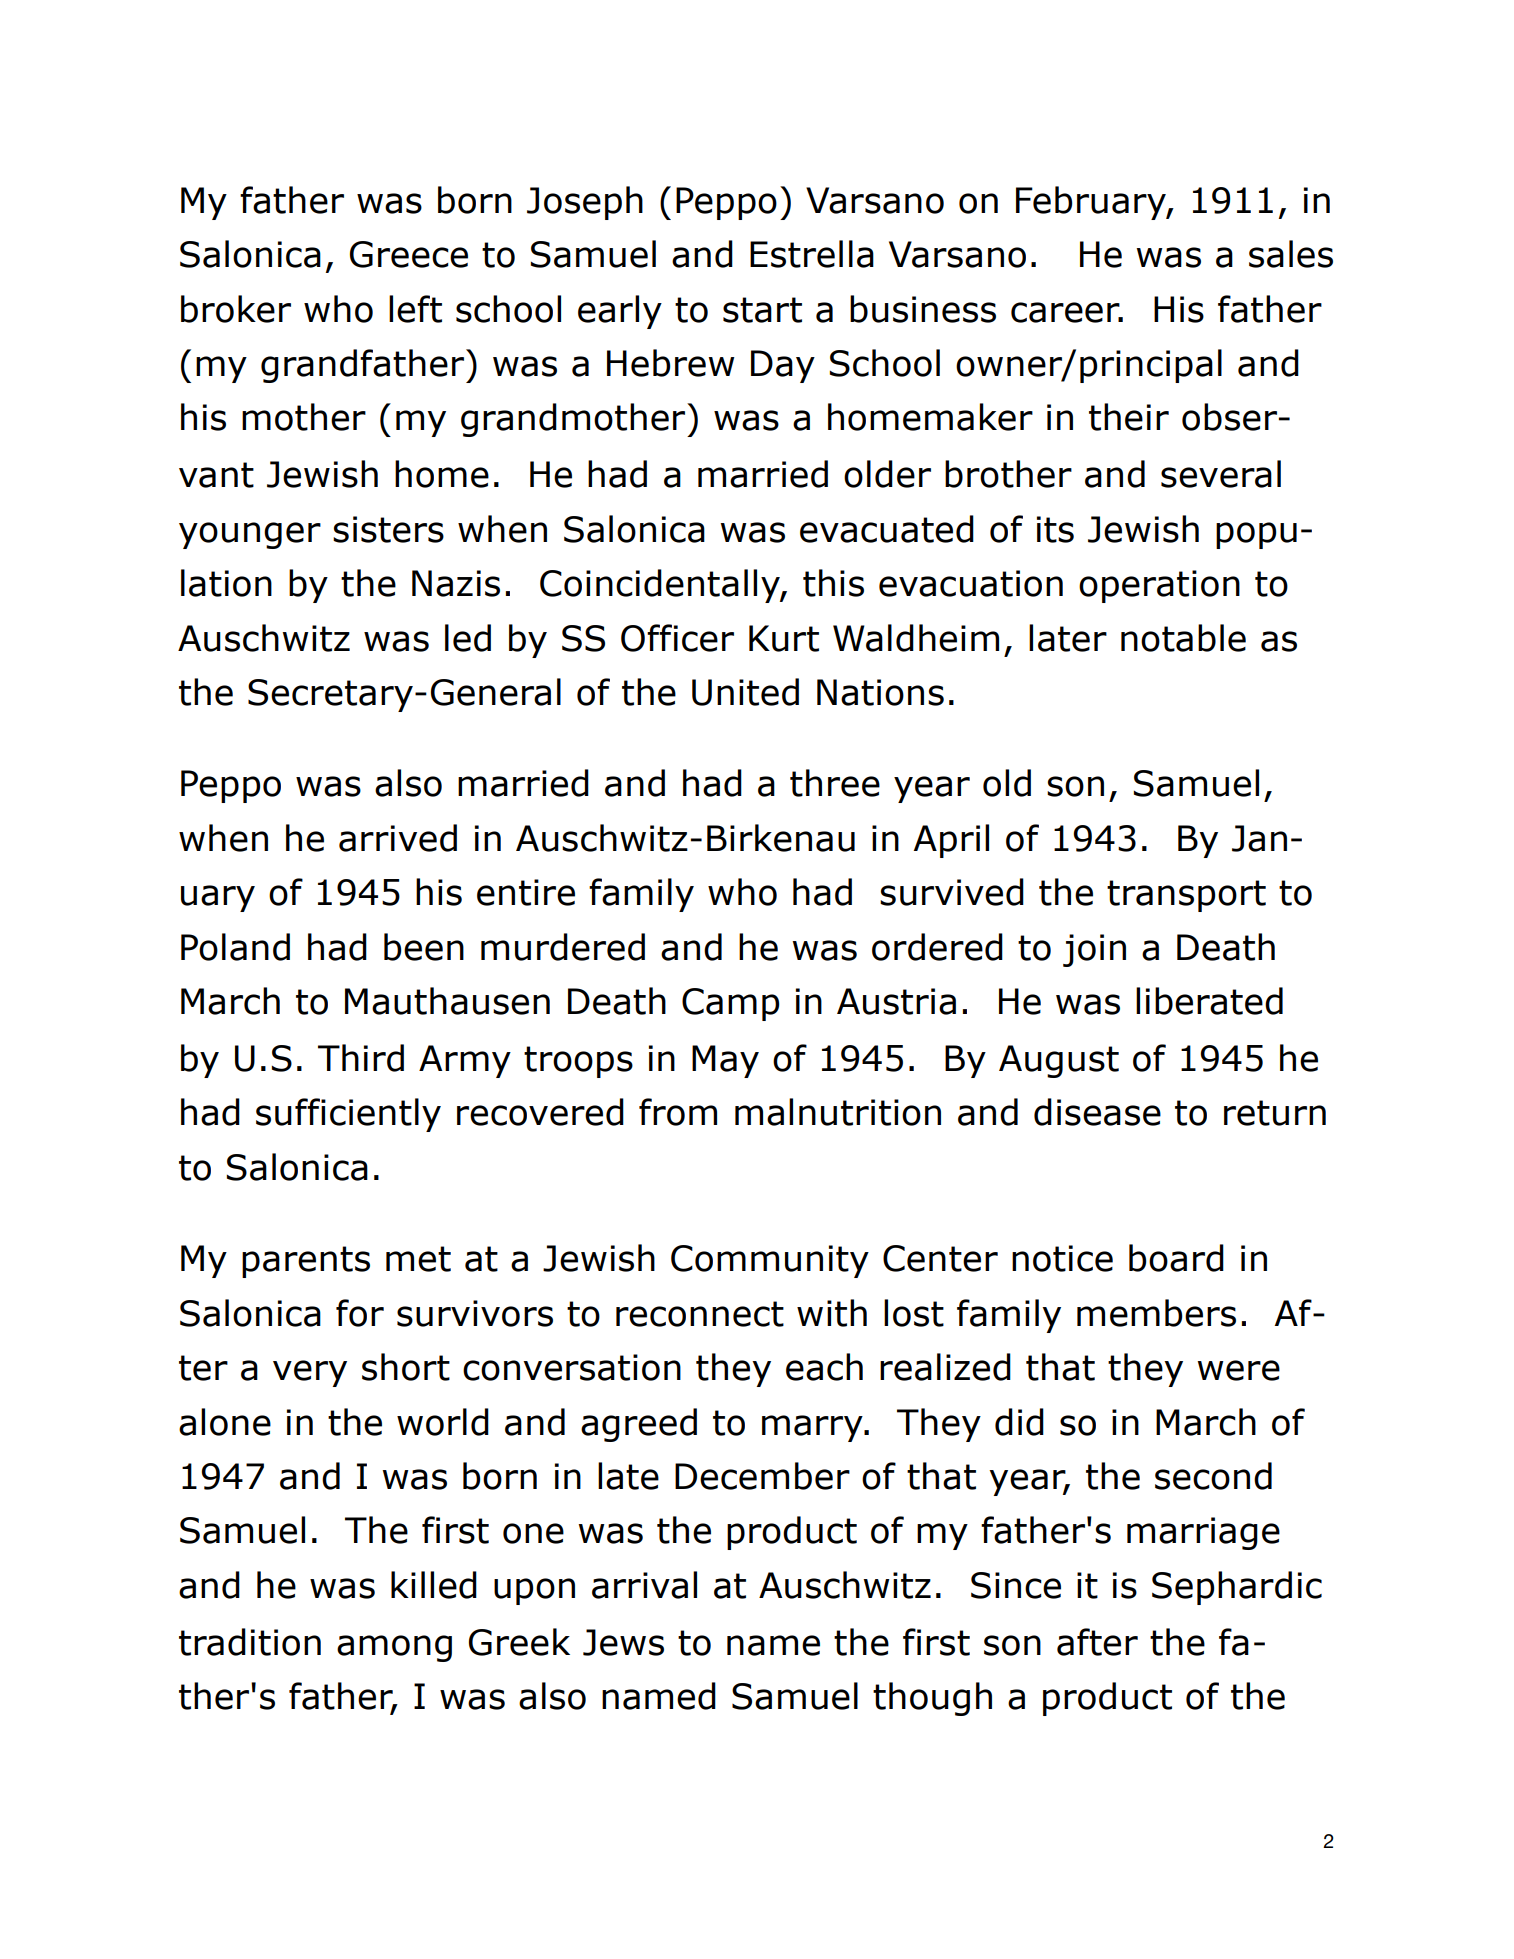 The height and width of the screenshot is (1959, 1514). I want to click on sales, so click(1291, 254).
